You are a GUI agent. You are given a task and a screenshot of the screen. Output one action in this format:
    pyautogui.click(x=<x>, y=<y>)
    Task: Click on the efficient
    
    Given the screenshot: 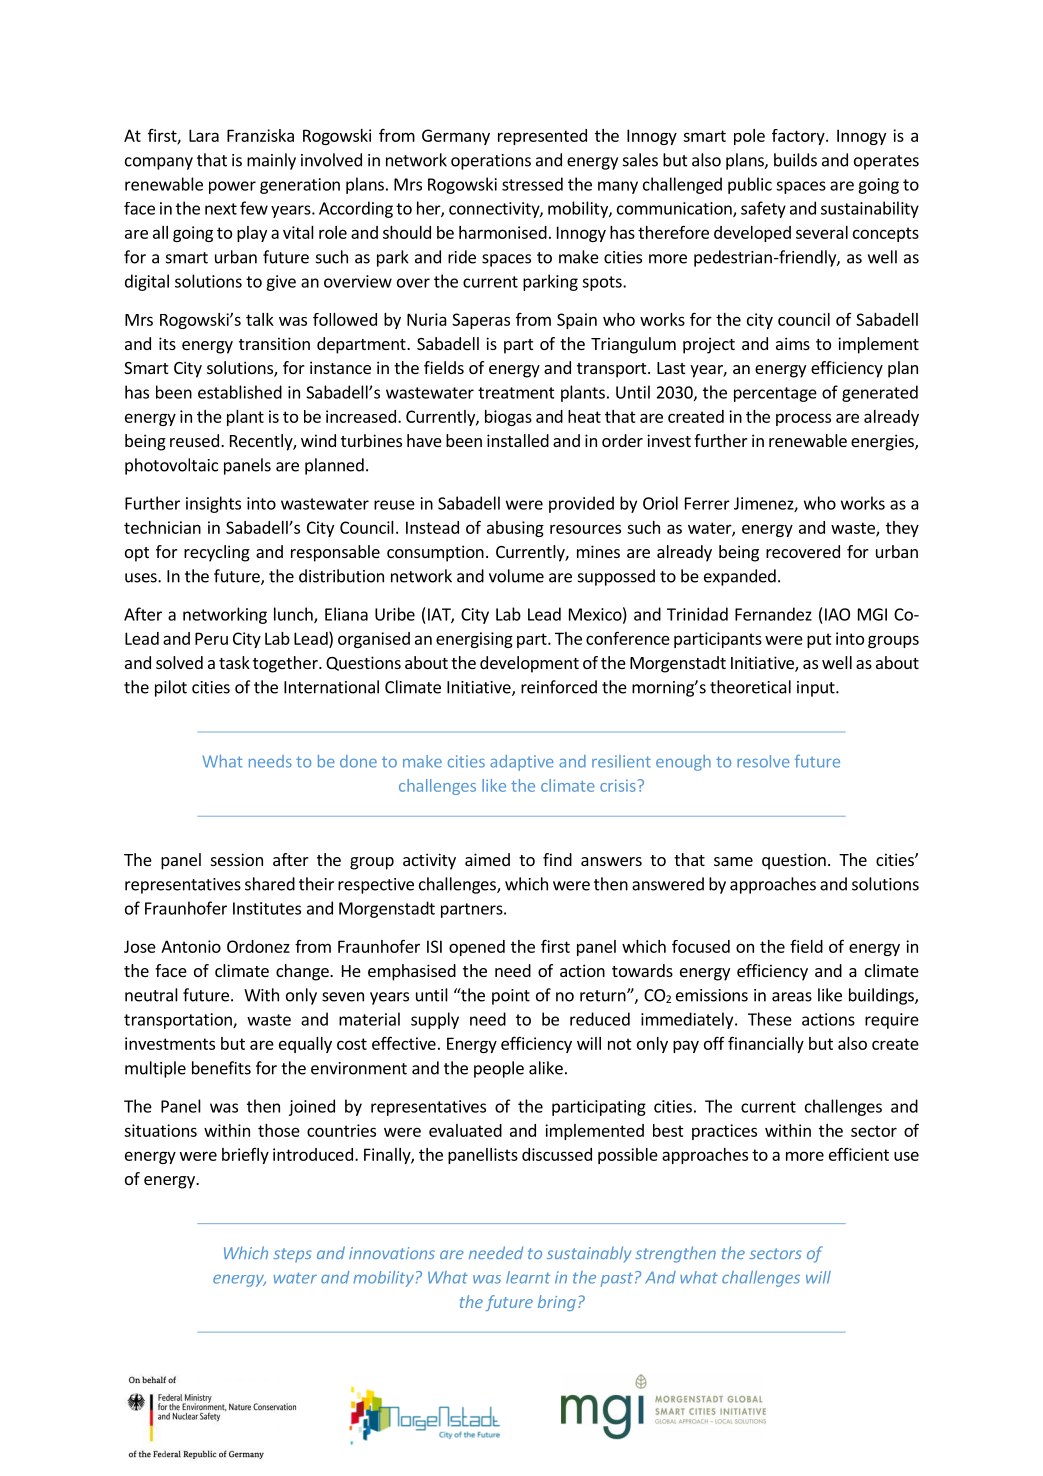 What is the action you would take?
    pyautogui.click(x=859, y=1154)
